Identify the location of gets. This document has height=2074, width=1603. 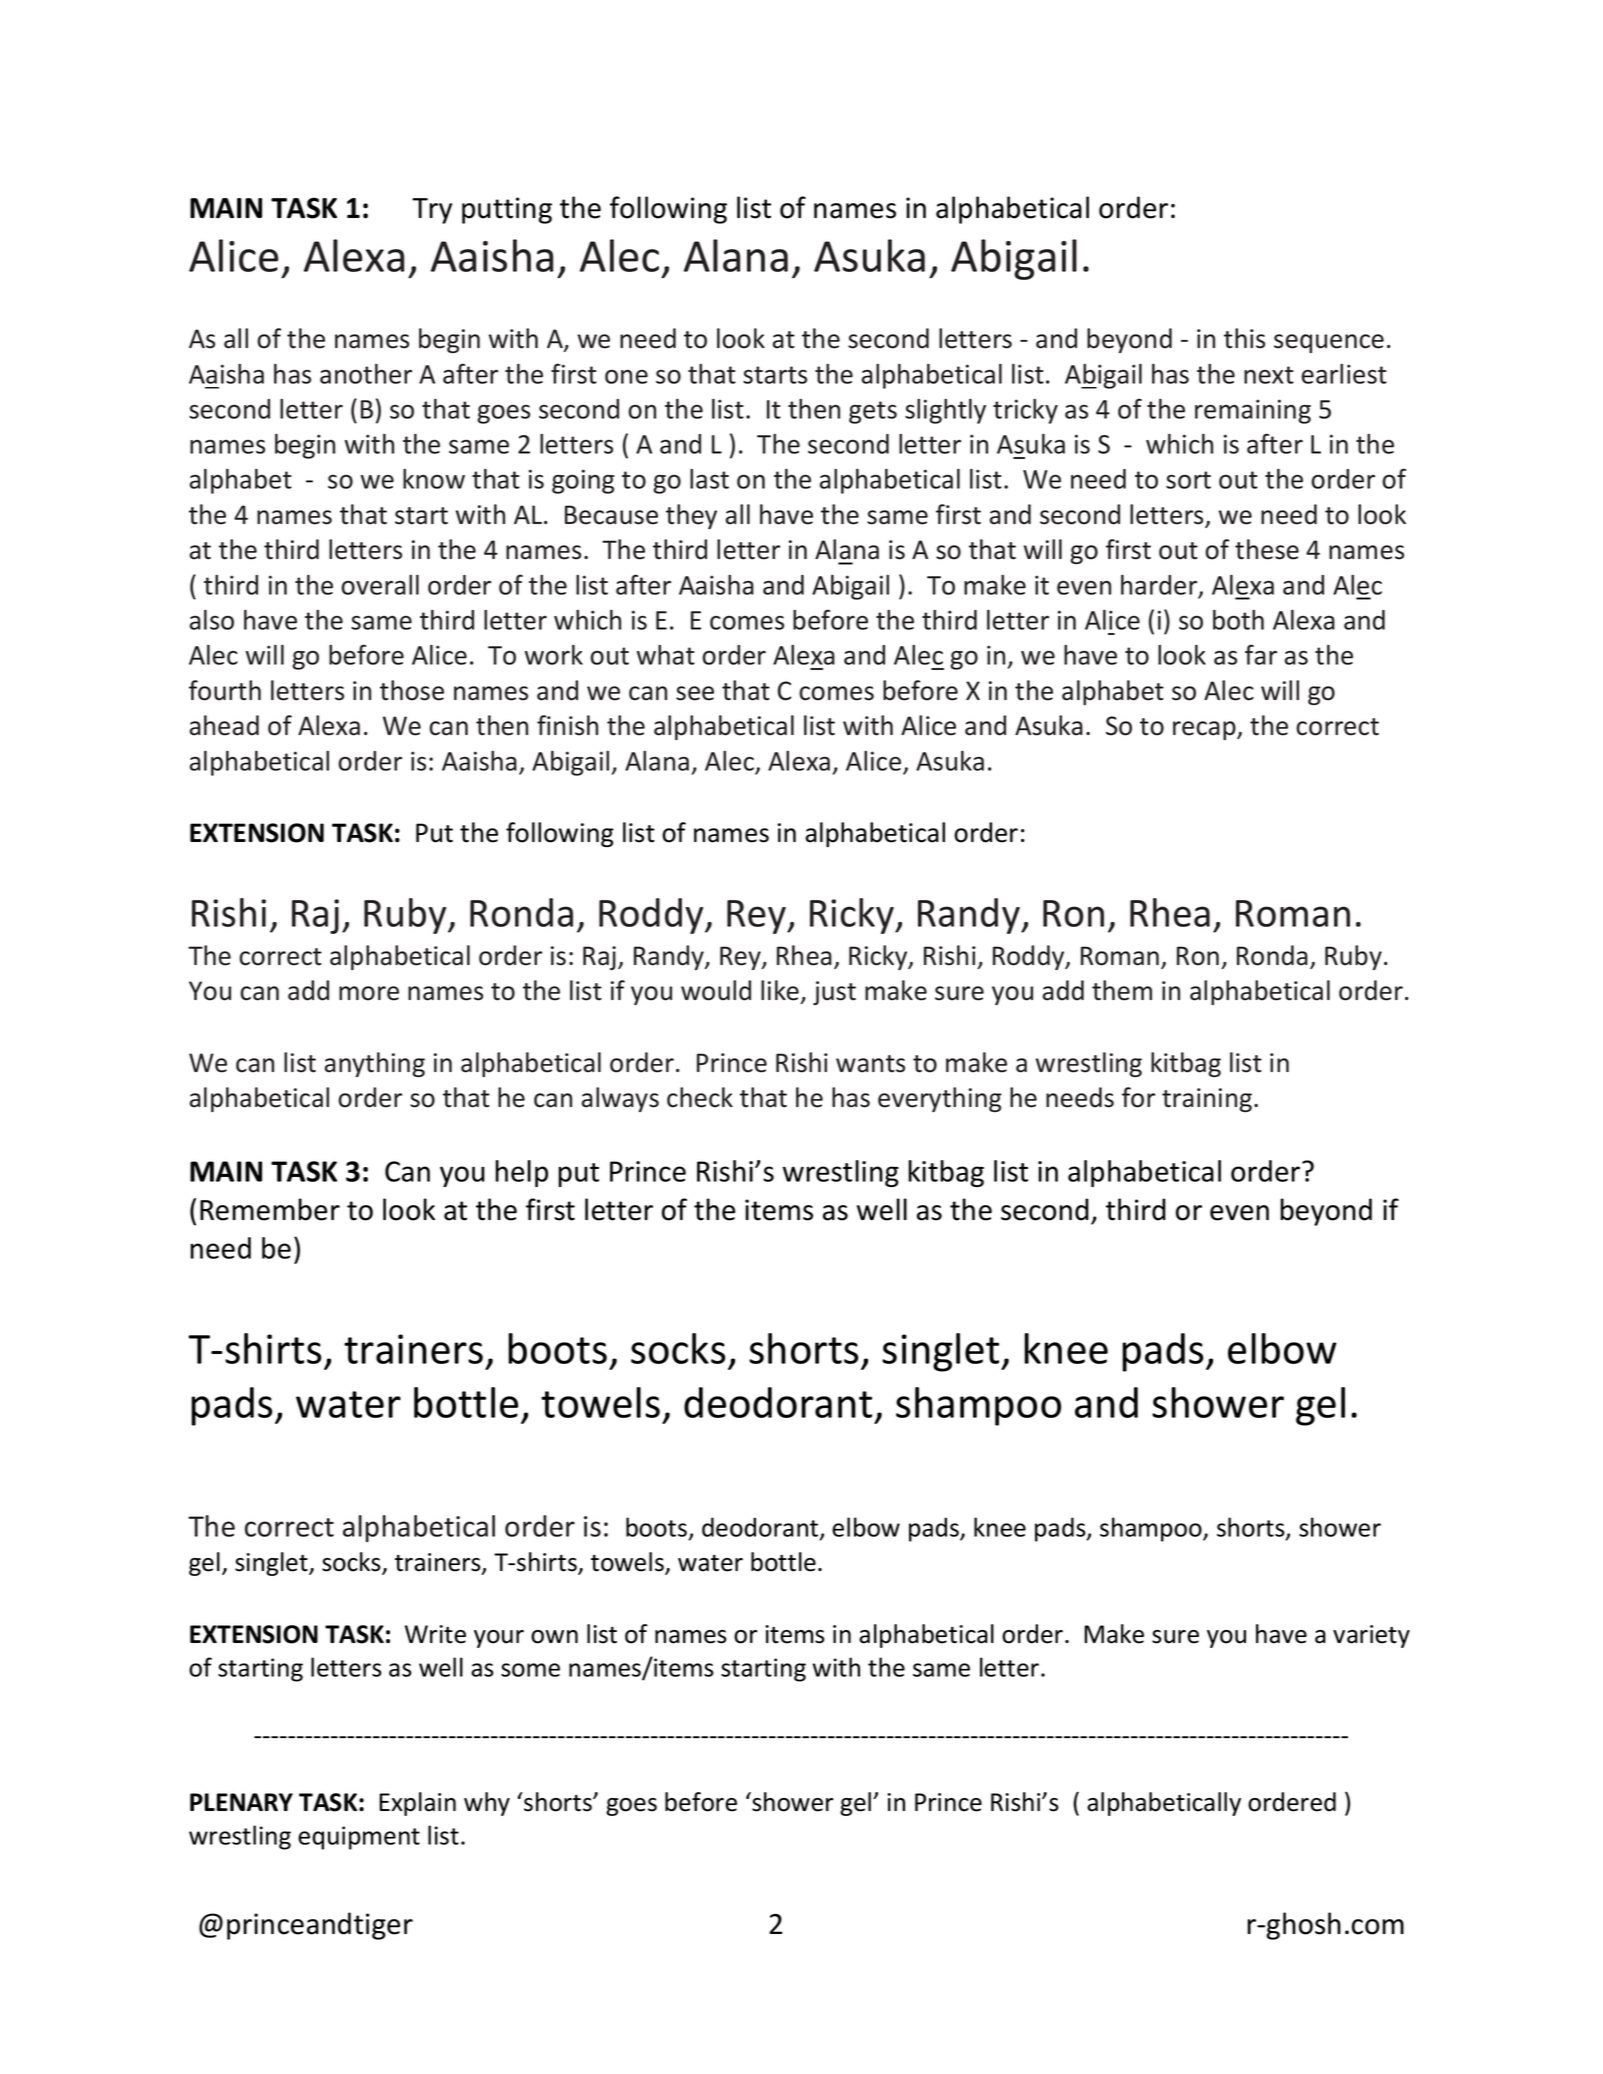
(873, 412).
